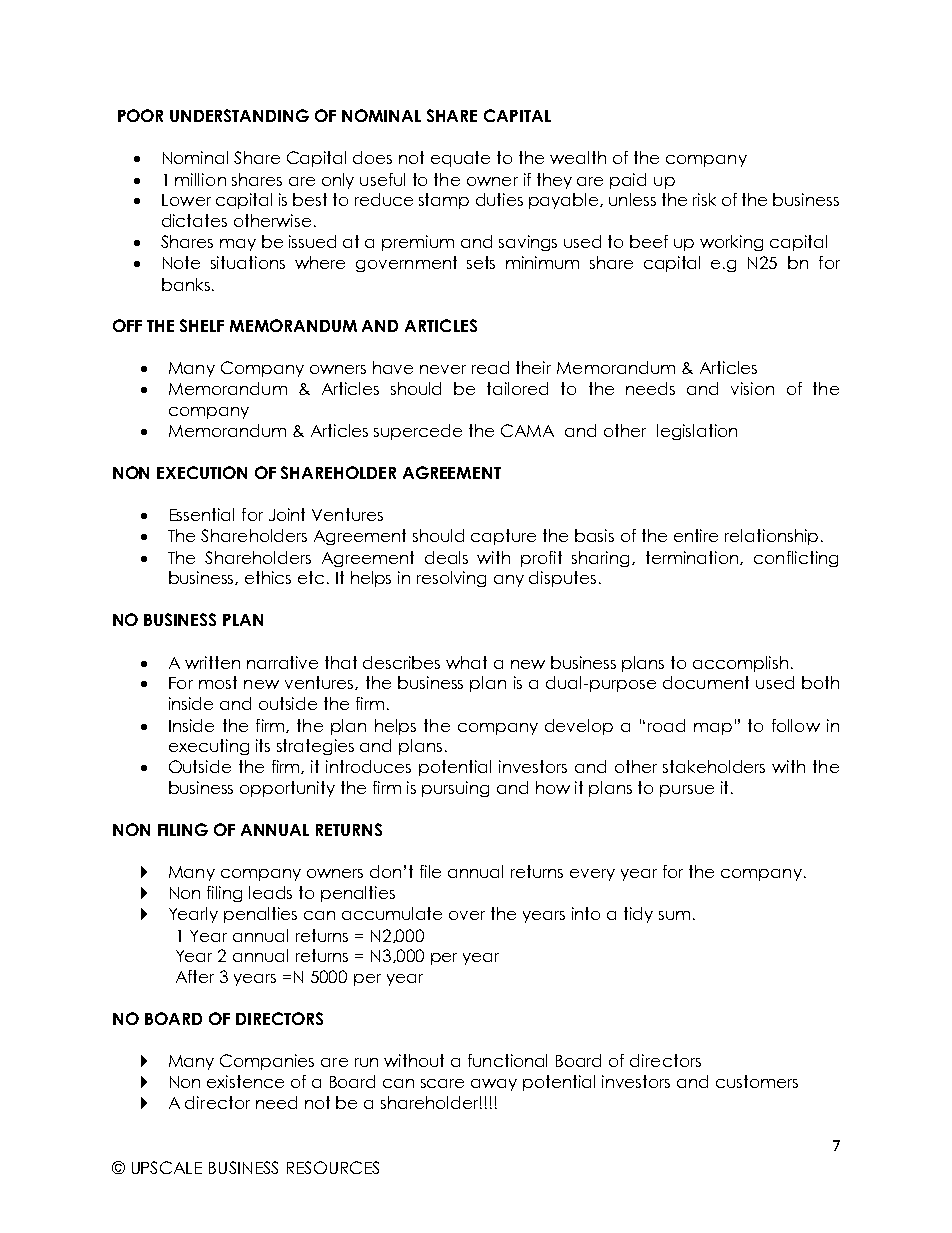 The width and height of the document is (952, 1233). I want to click on SHELF, so click(202, 325).
